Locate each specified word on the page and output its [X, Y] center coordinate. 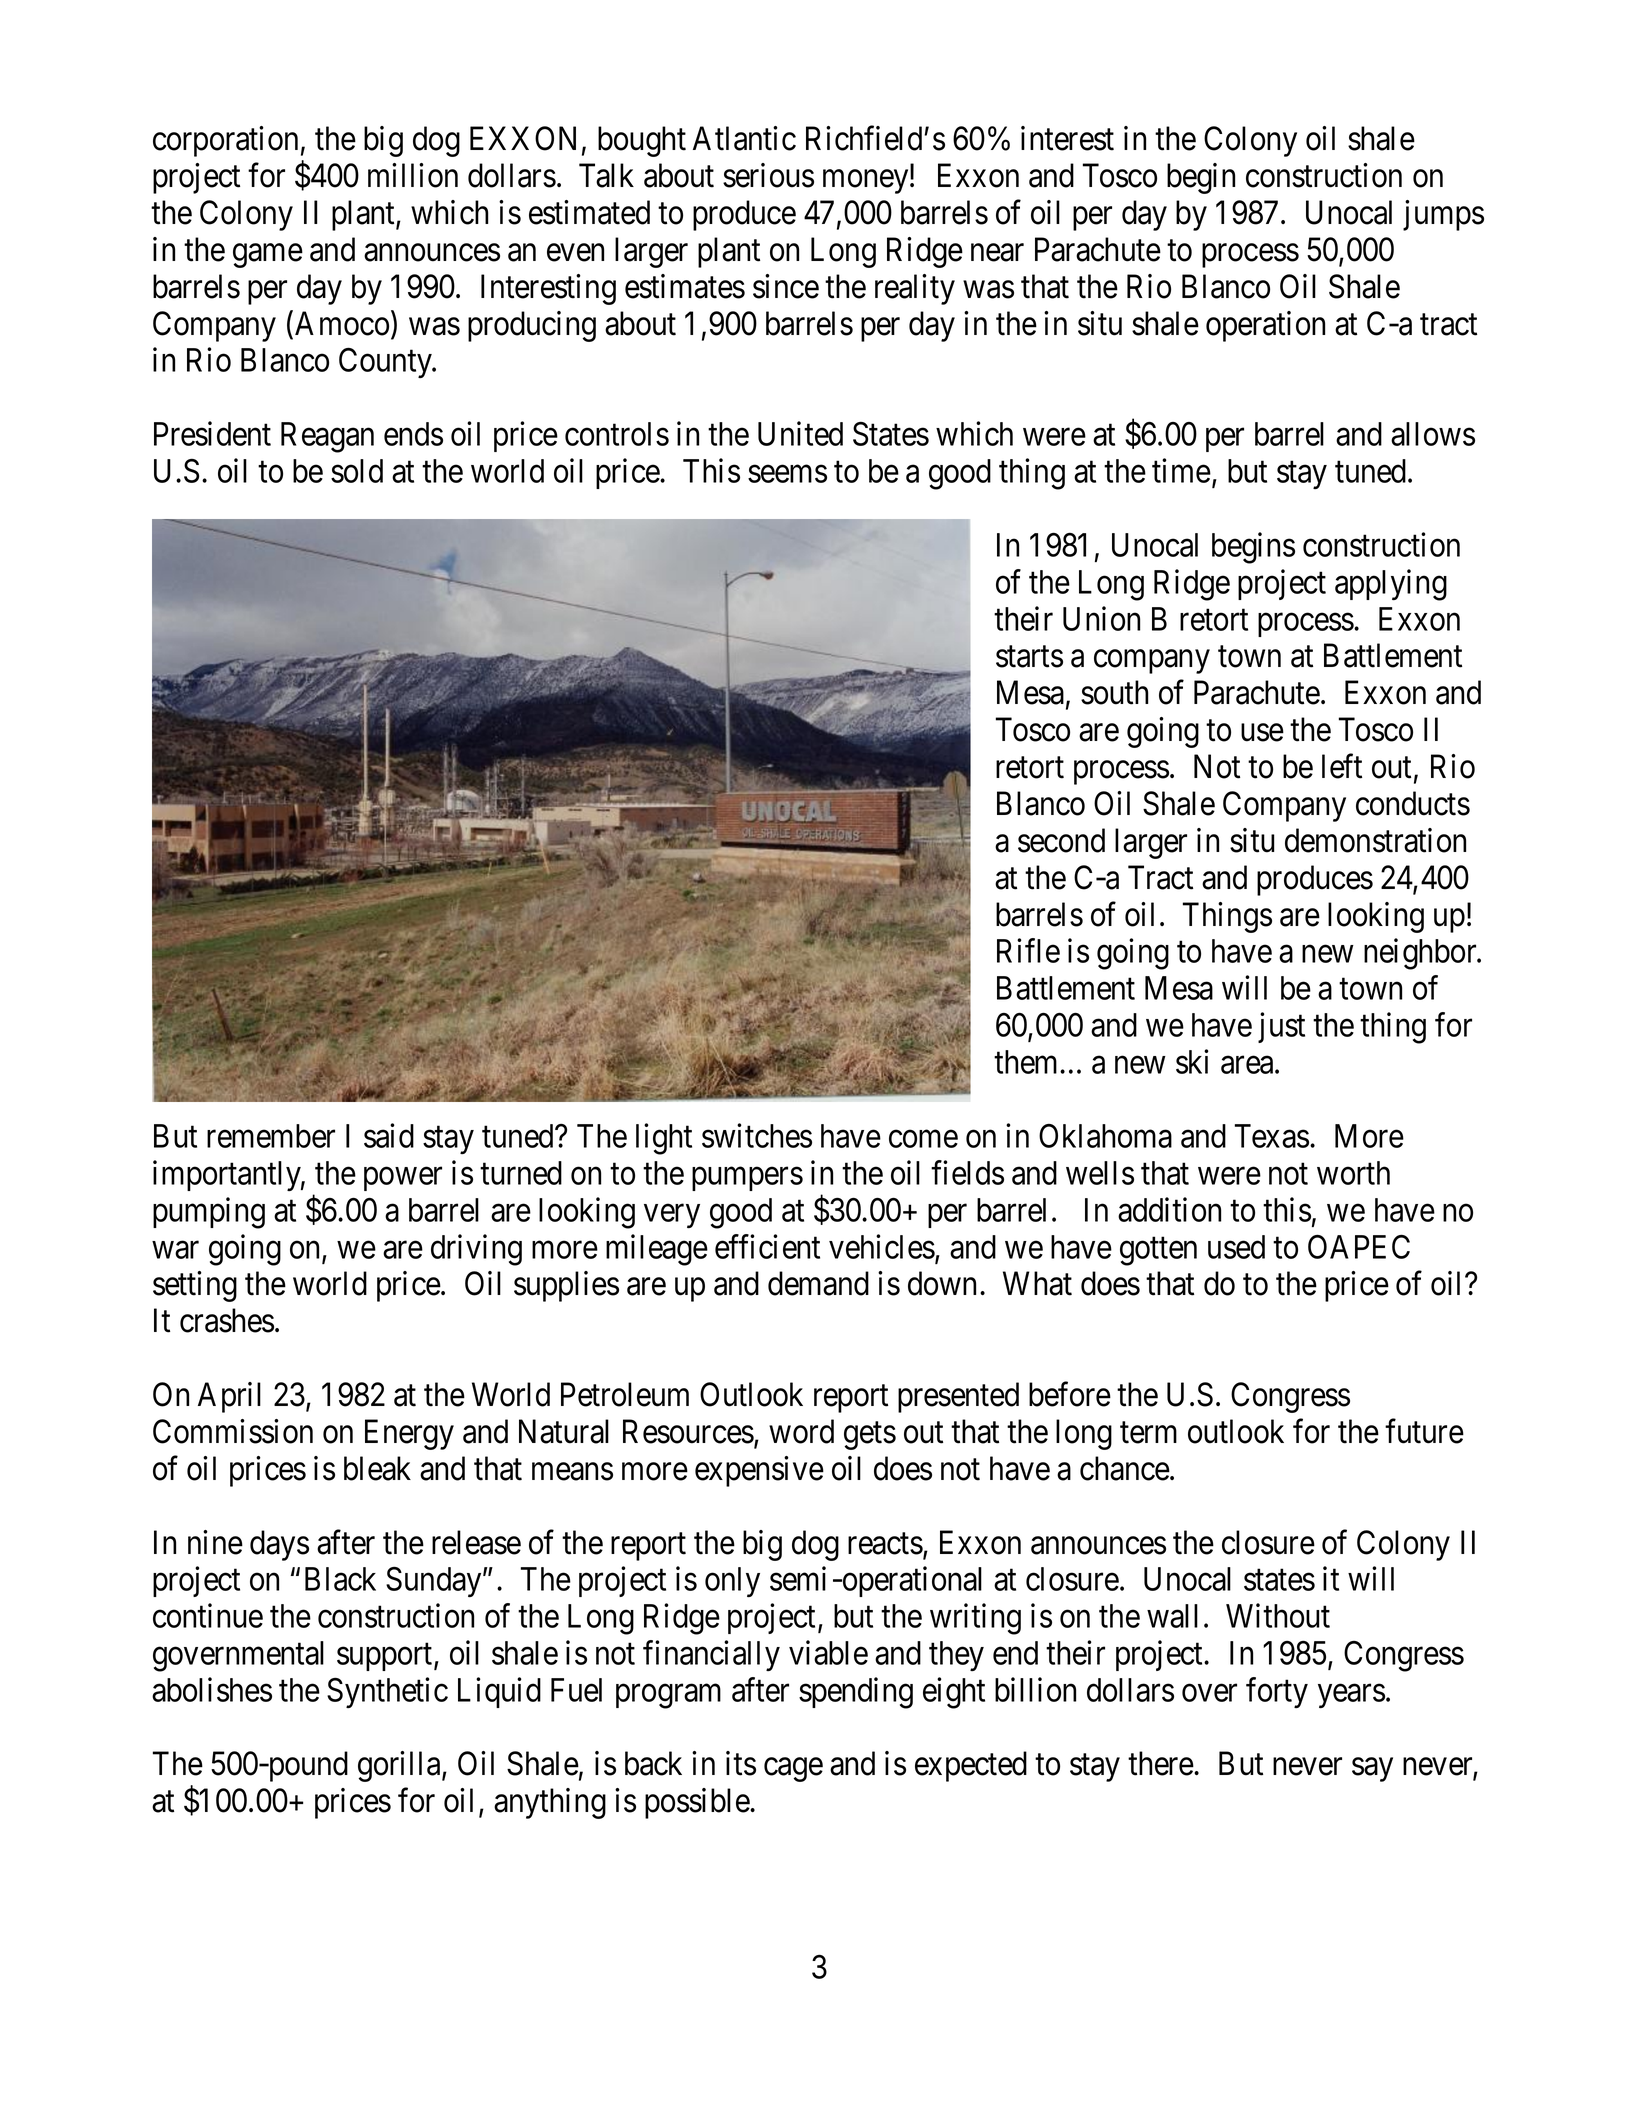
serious [768, 175]
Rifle [1028, 951]
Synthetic [387, 1692]
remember [271, 1136]
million [413, 175]
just [1281, 1027]
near [997, 253]
